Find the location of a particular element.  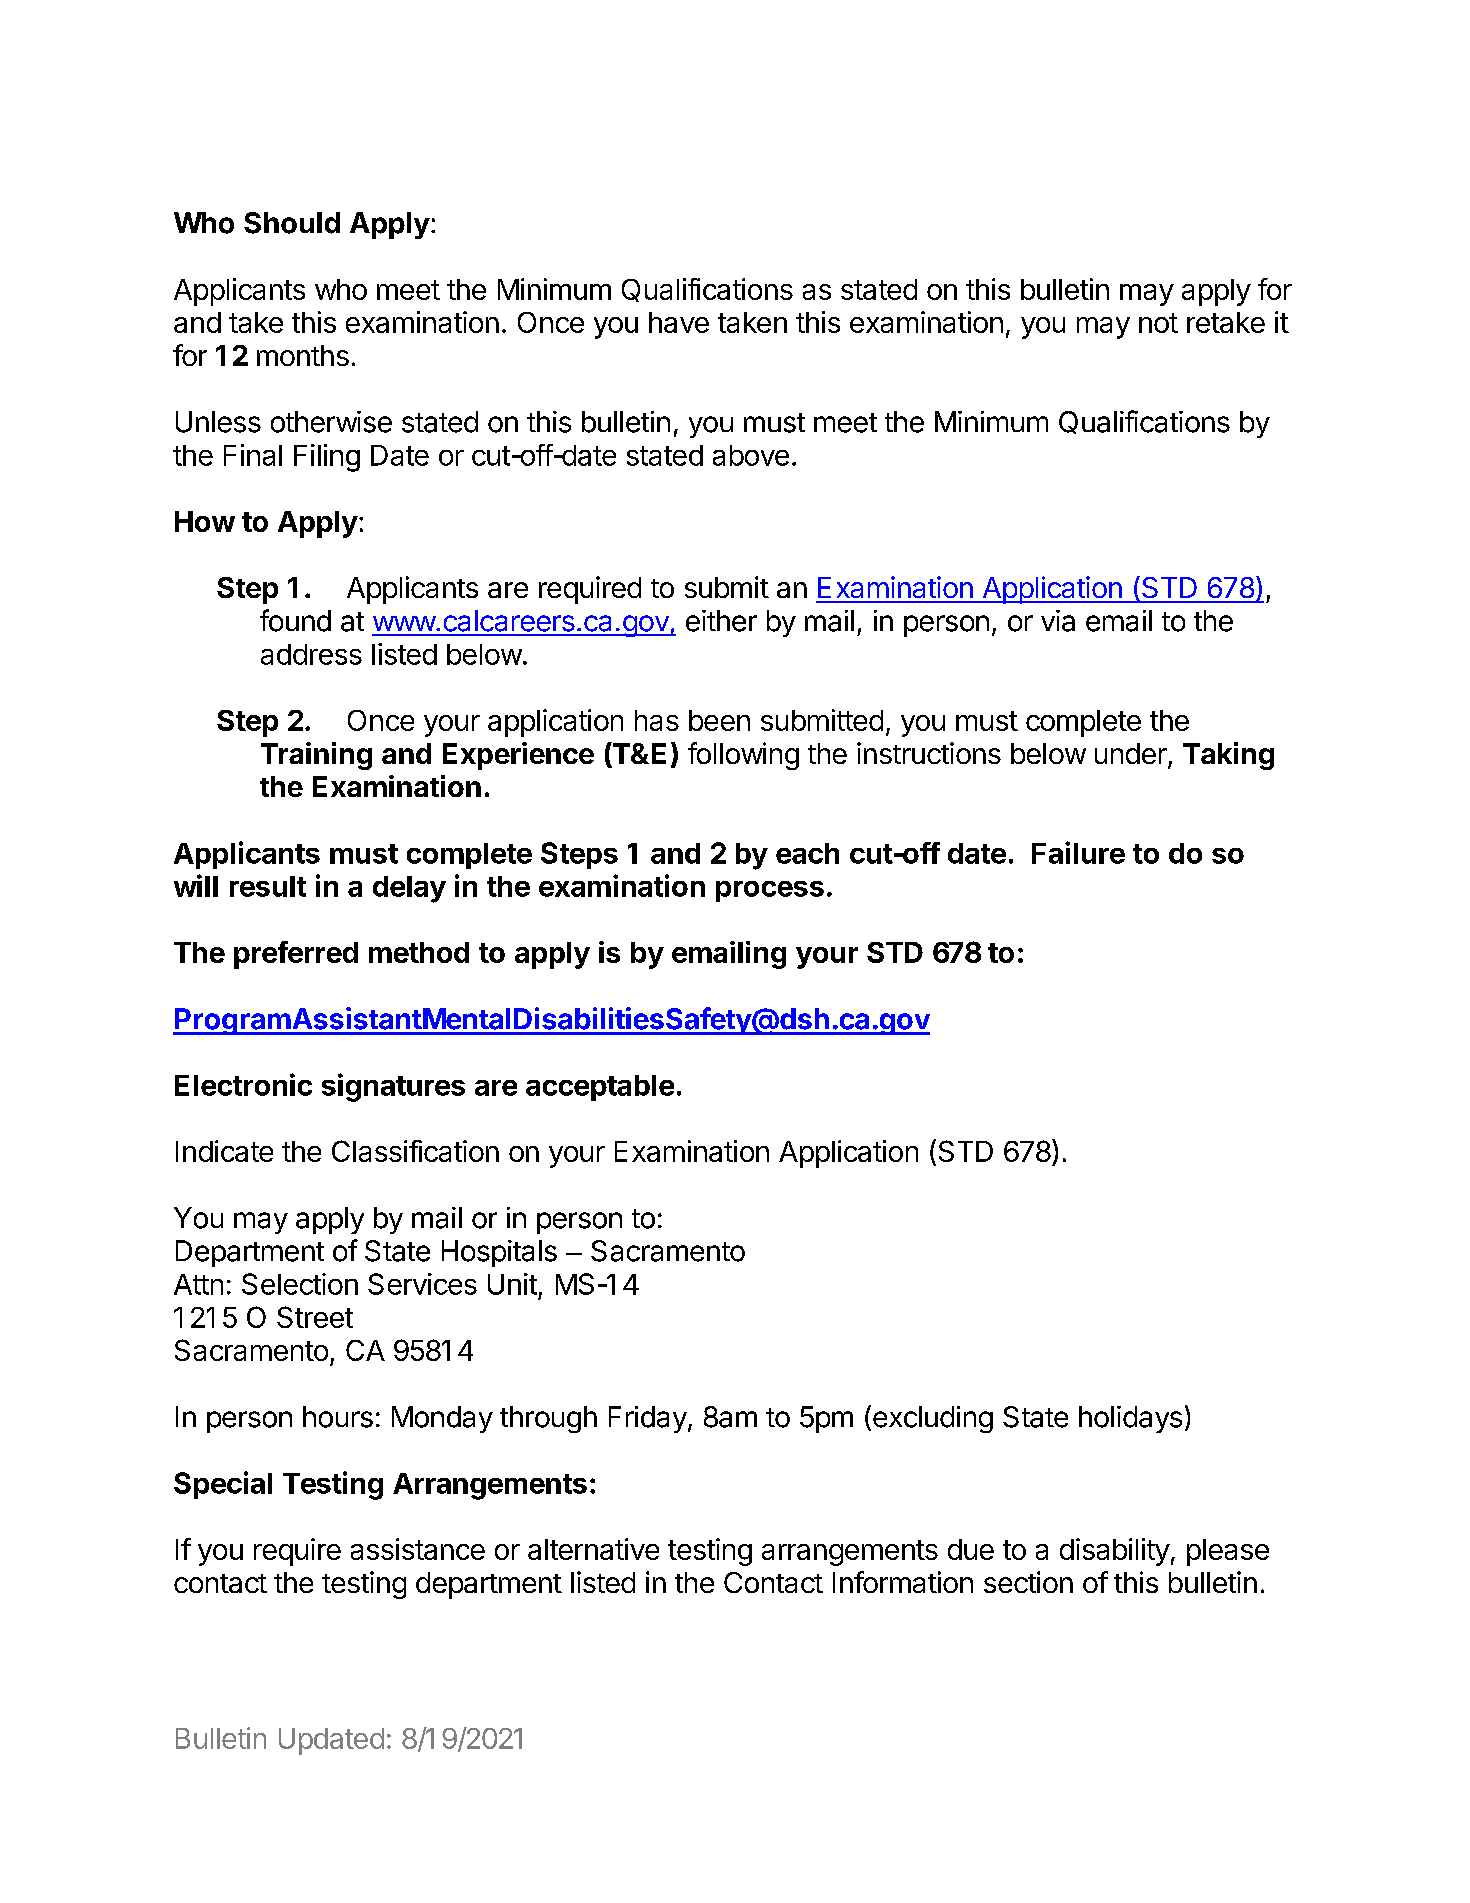

Failure is located at coordinates (1078, 852).
